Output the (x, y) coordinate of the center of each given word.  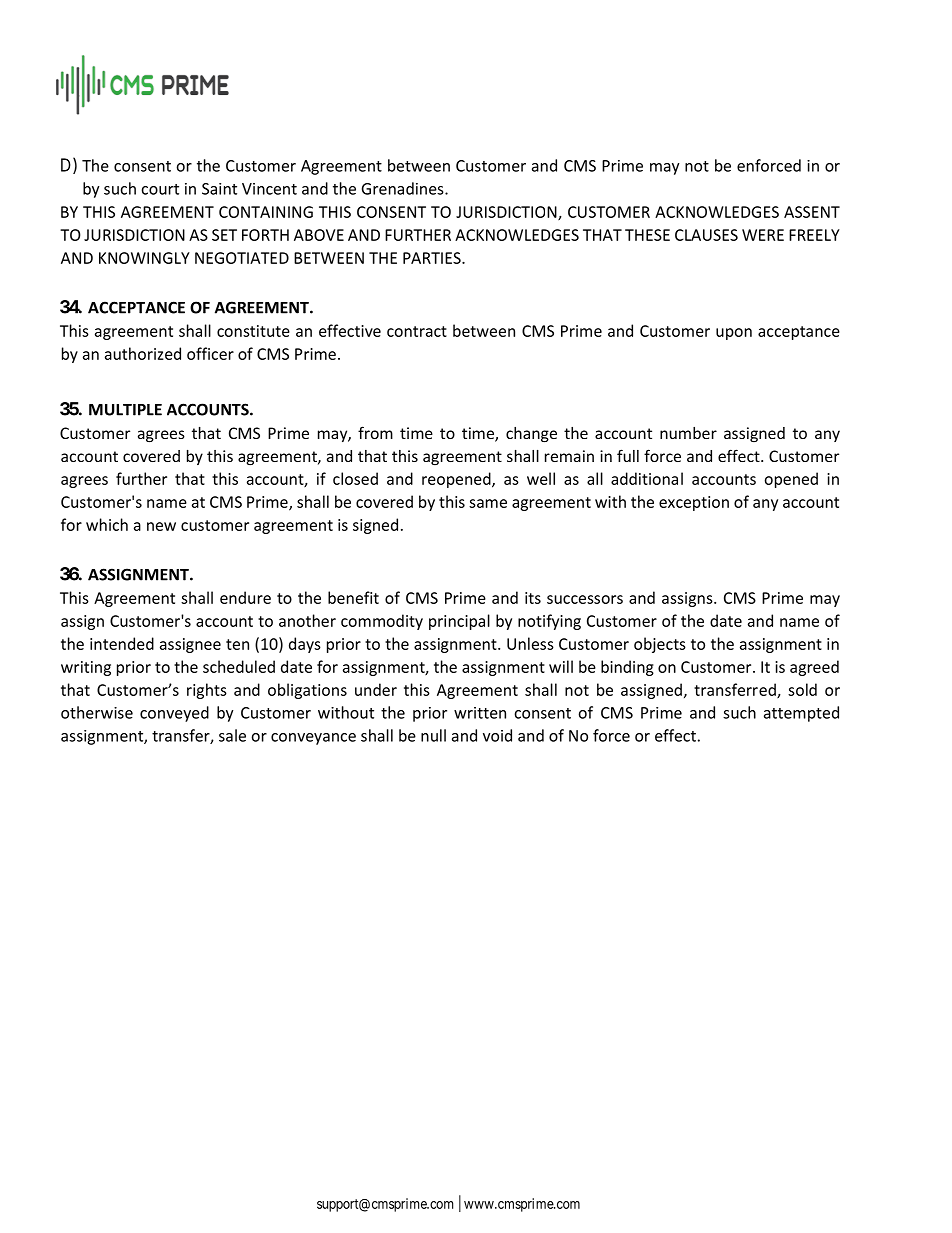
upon (734, 334)
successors (585, 599)
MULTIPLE (125, 410)
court (160, 189)
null (433, 735)
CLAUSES (706, 235)
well (541, 478)
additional (647, 478)
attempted (801, 714)
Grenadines (404, 188)
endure (245, 597)
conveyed (174, 714)
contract (417, 331)
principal (459, 622)
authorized (143, 353)
